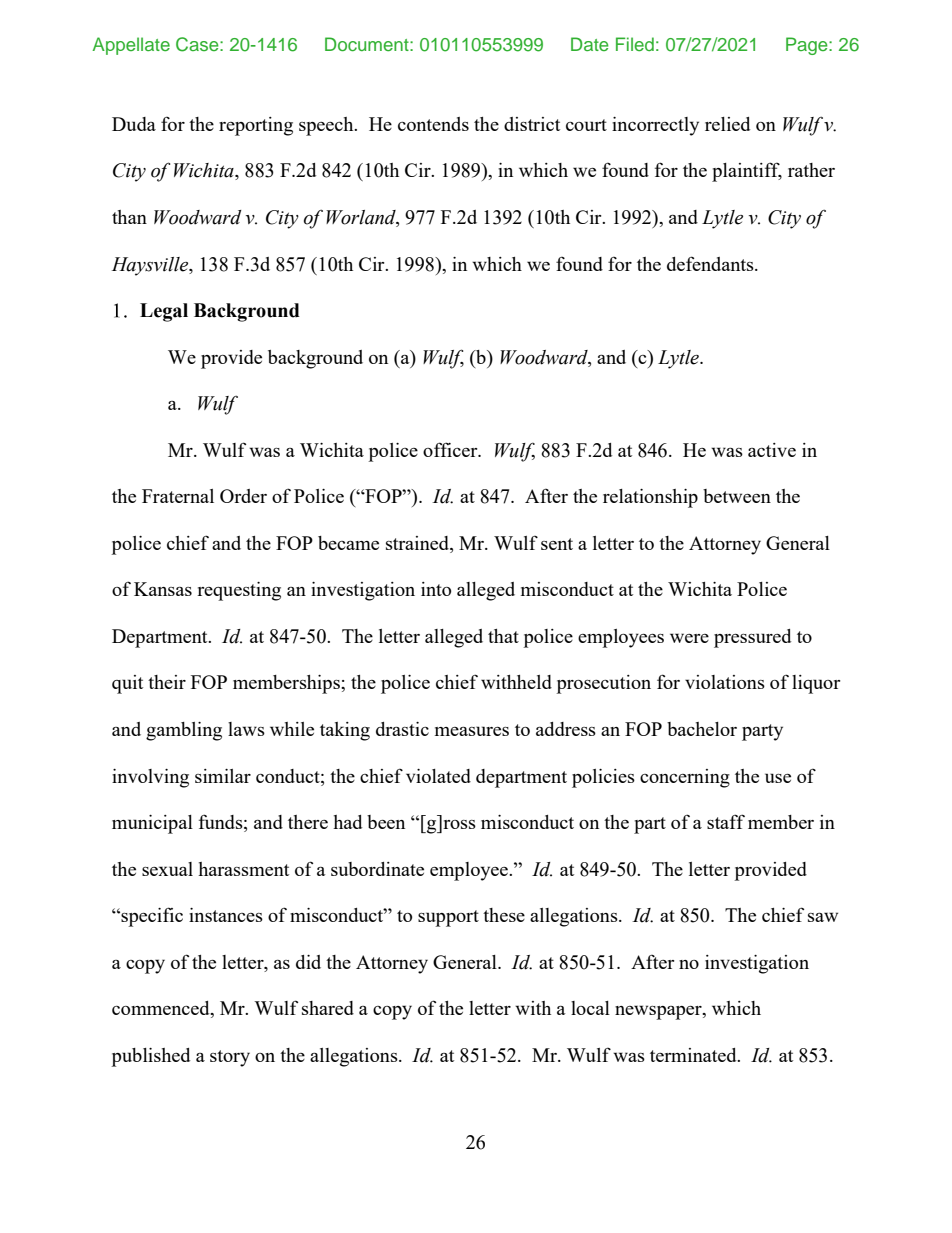 The width and height of the screenshot is (952, 1233). I want to click on requesting, so click(239, 591).
